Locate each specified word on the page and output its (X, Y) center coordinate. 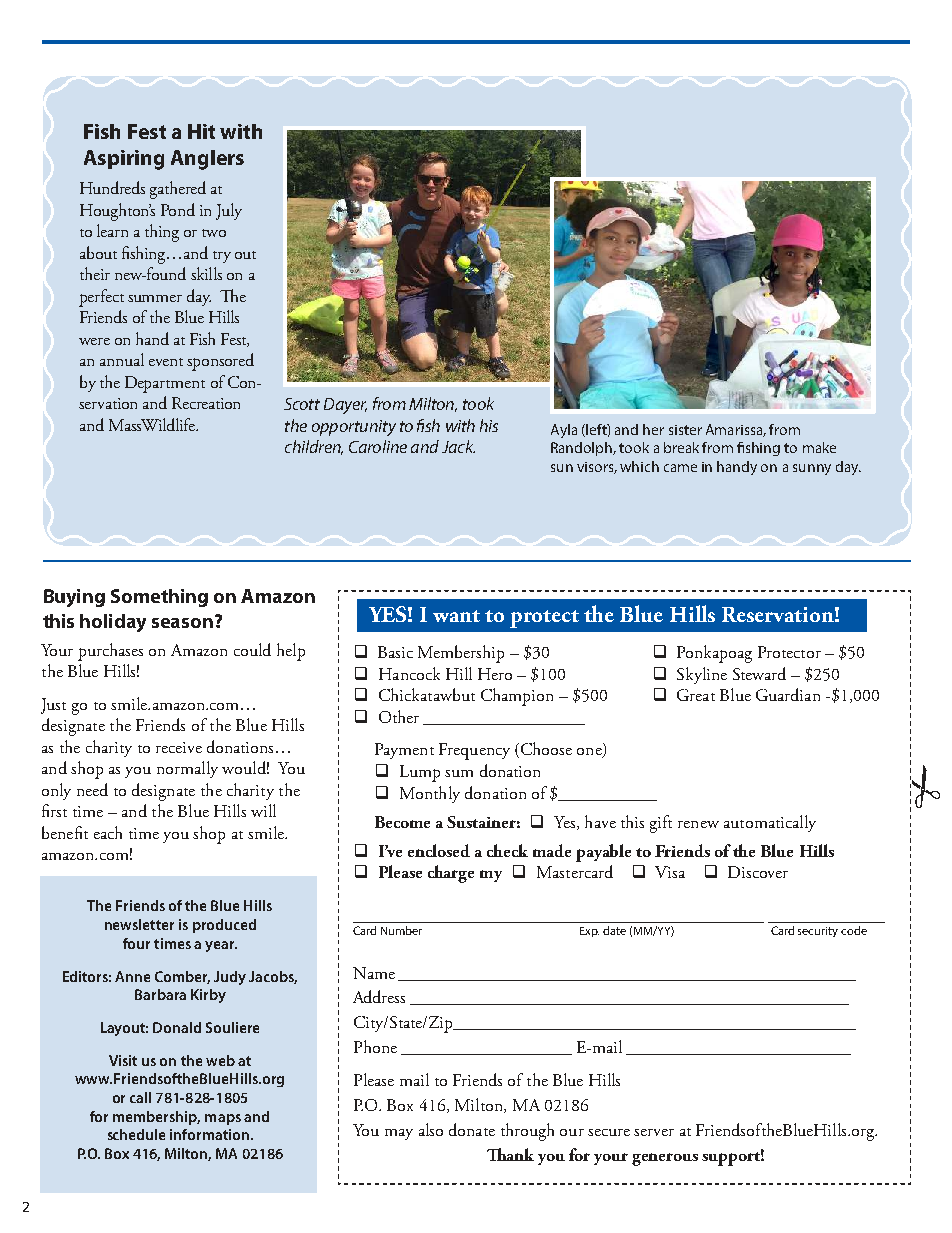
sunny (812, 469)
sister (685, 430)
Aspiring (124, 160)
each (108, 832)
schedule (136, 1134)
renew (698, 824)
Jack (458, 446)
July (229, 211)
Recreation (206, 403)
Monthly (430, 794)
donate (472, 1129)
